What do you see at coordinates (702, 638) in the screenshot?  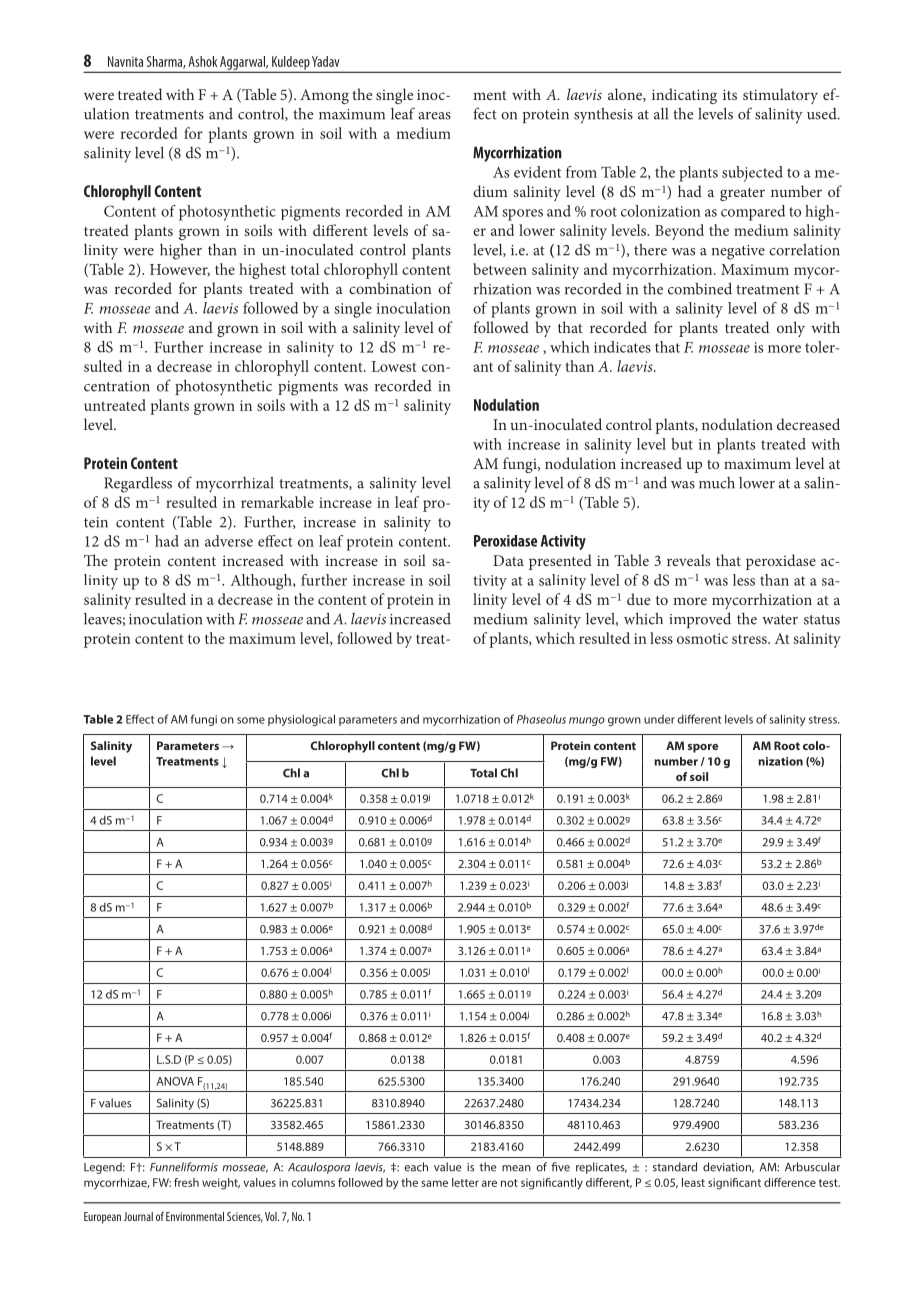 I see `osmotic` at bounding box center [702, 638].
